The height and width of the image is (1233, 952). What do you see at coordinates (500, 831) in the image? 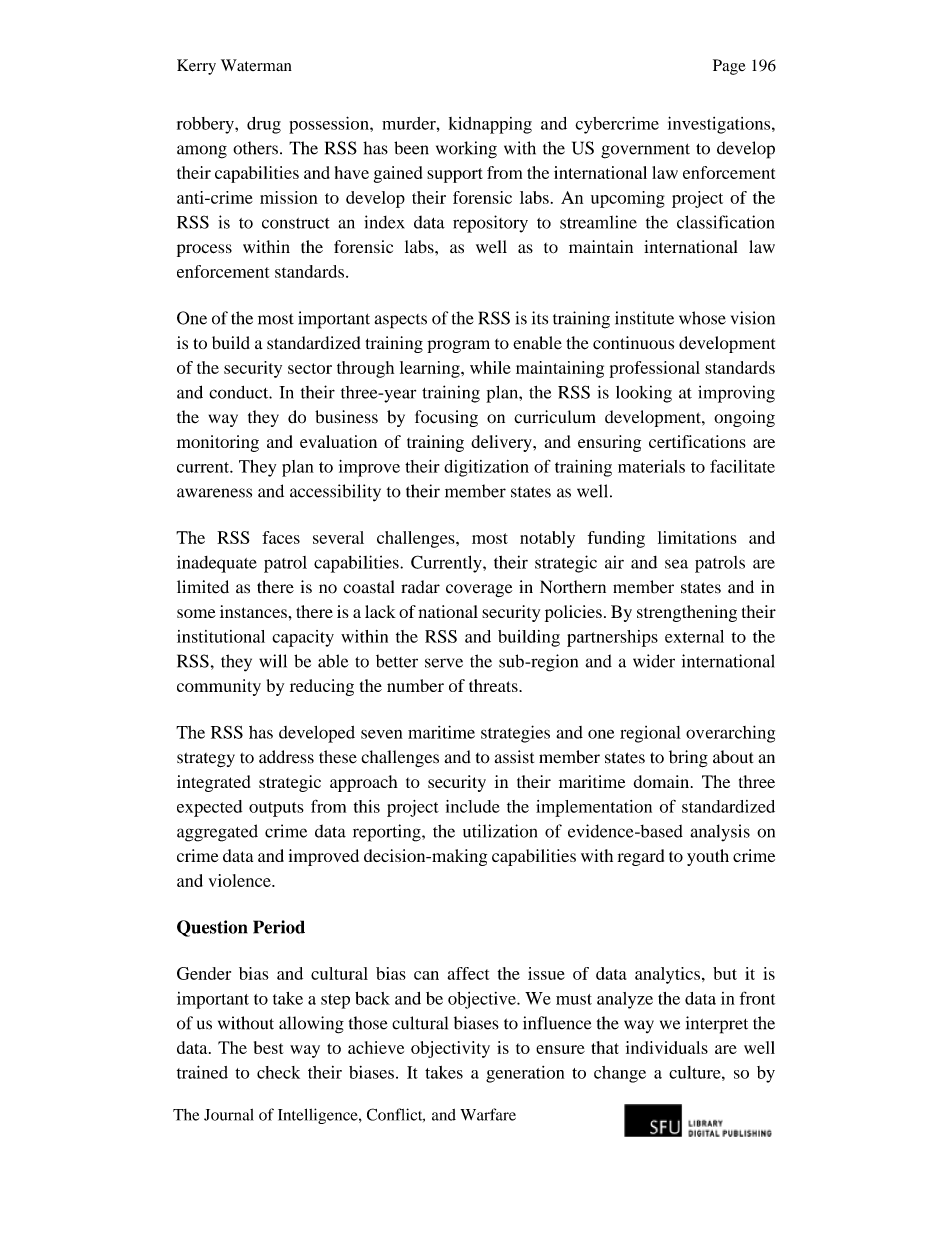
I see `utilization` at bounding box center [500, 831].
